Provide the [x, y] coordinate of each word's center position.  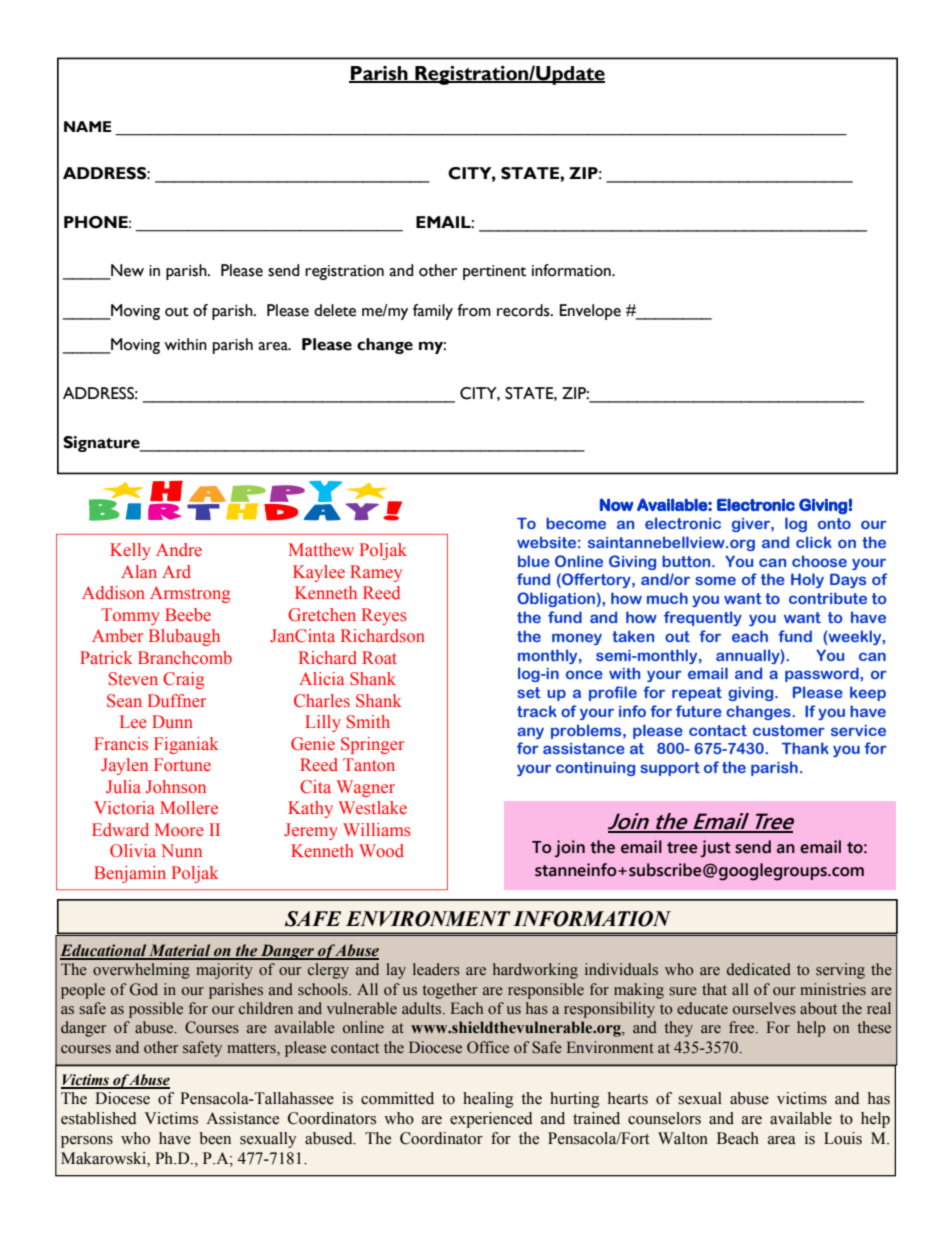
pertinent [494, 272]
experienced [491, 1120]
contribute [828, 598]
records [524, 310]
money [577, 639]
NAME [87, 126]
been [215, 1138]
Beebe [188, 615]
